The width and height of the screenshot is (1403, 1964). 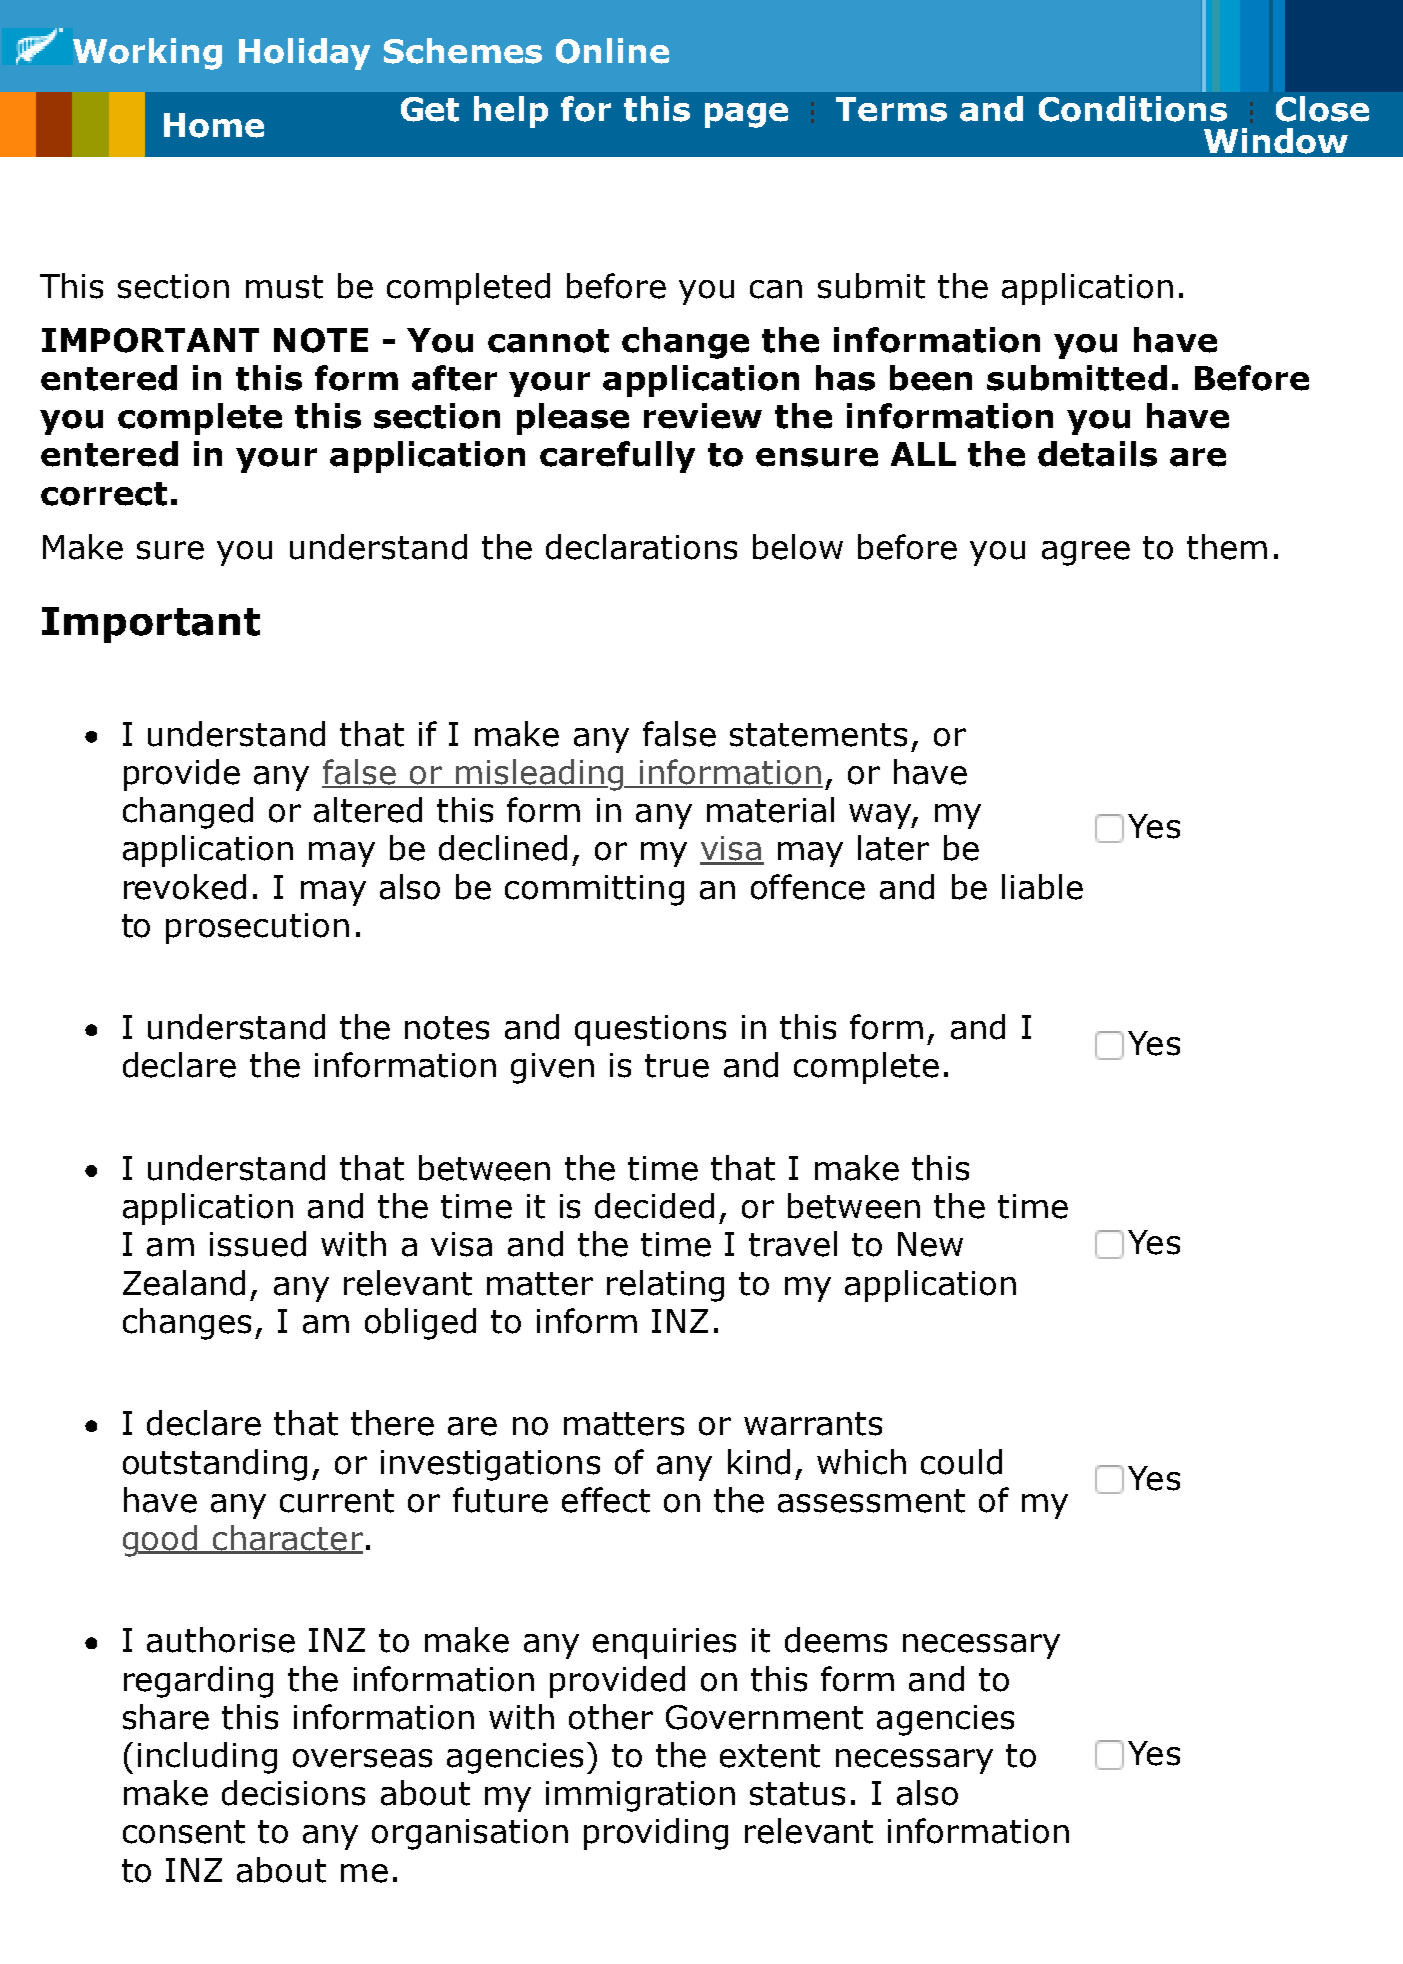 I want to click on liable, so click(x=1042, y=887).
